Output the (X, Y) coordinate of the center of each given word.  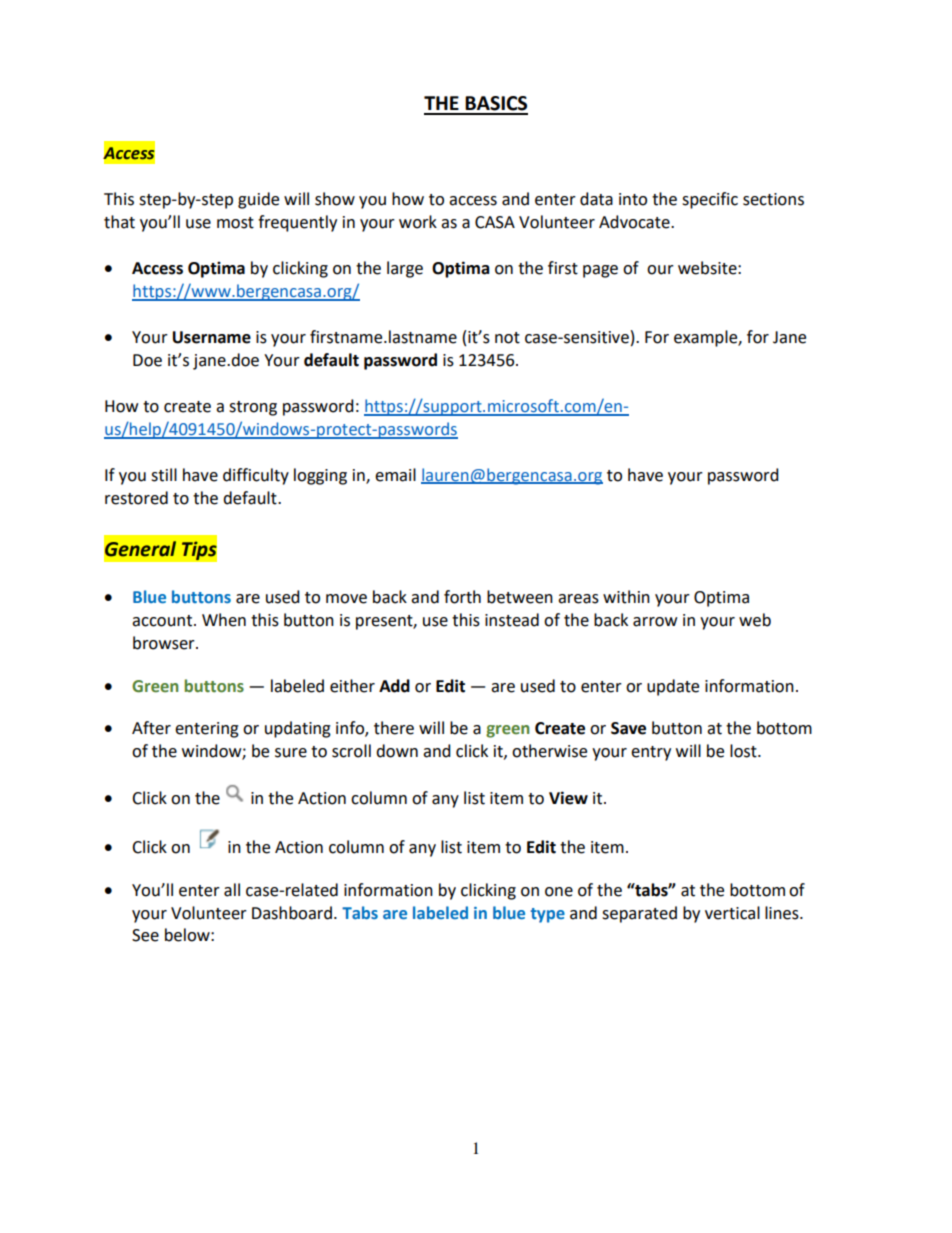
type (548, 915)
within (626, 597)
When (224, 620)
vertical (732, 913)
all (232, 890)
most (235, 223)
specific (710, 200)
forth (462, 597)
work (418, 222)
